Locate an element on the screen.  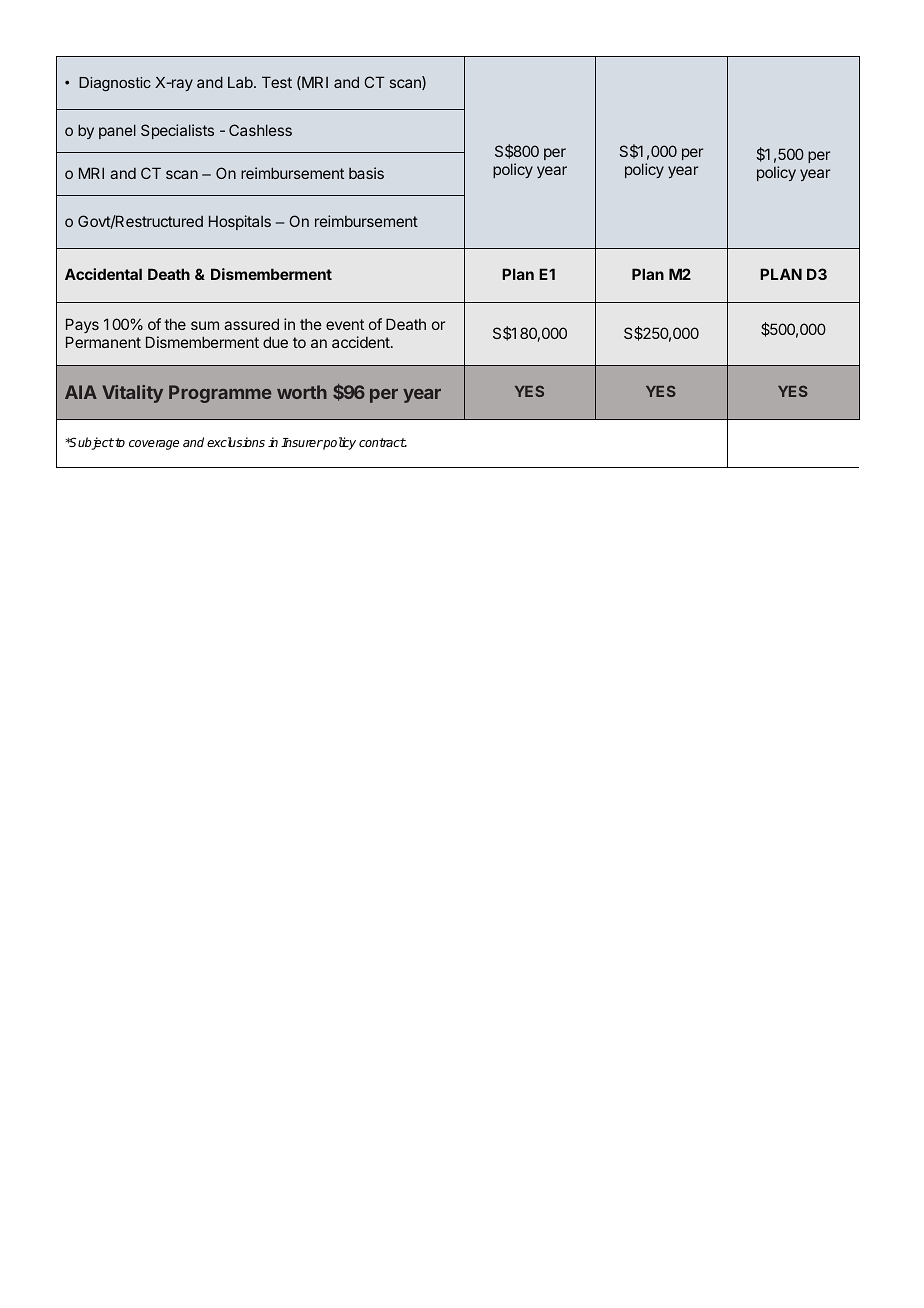
Cashless is located at coordinates (260, 130).
